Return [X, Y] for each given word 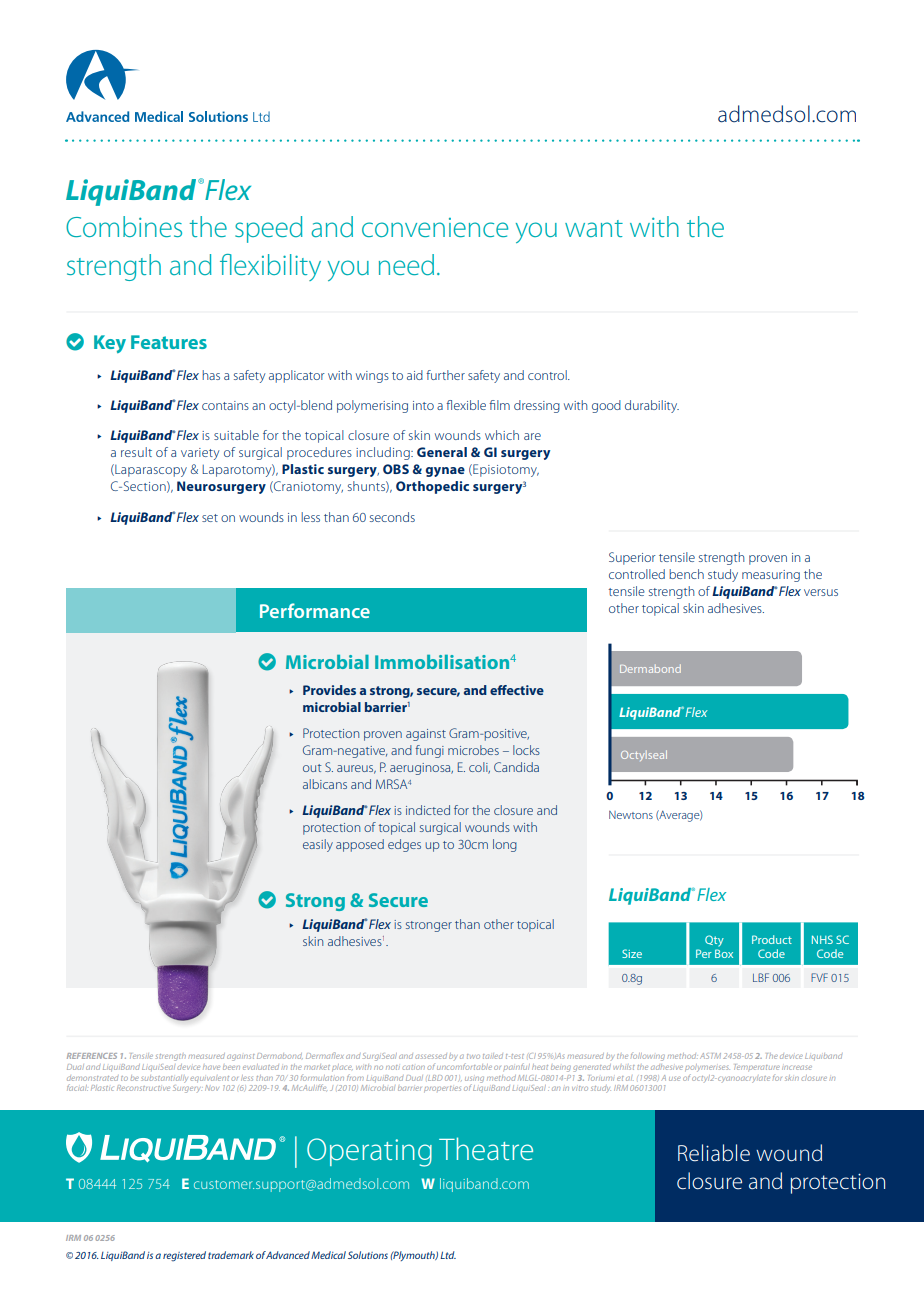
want [594, 228]
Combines [124, 226]
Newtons [631, 815]
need [406, 264]
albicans [325, 784]
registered [184, 1256]
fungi [429, 751]
